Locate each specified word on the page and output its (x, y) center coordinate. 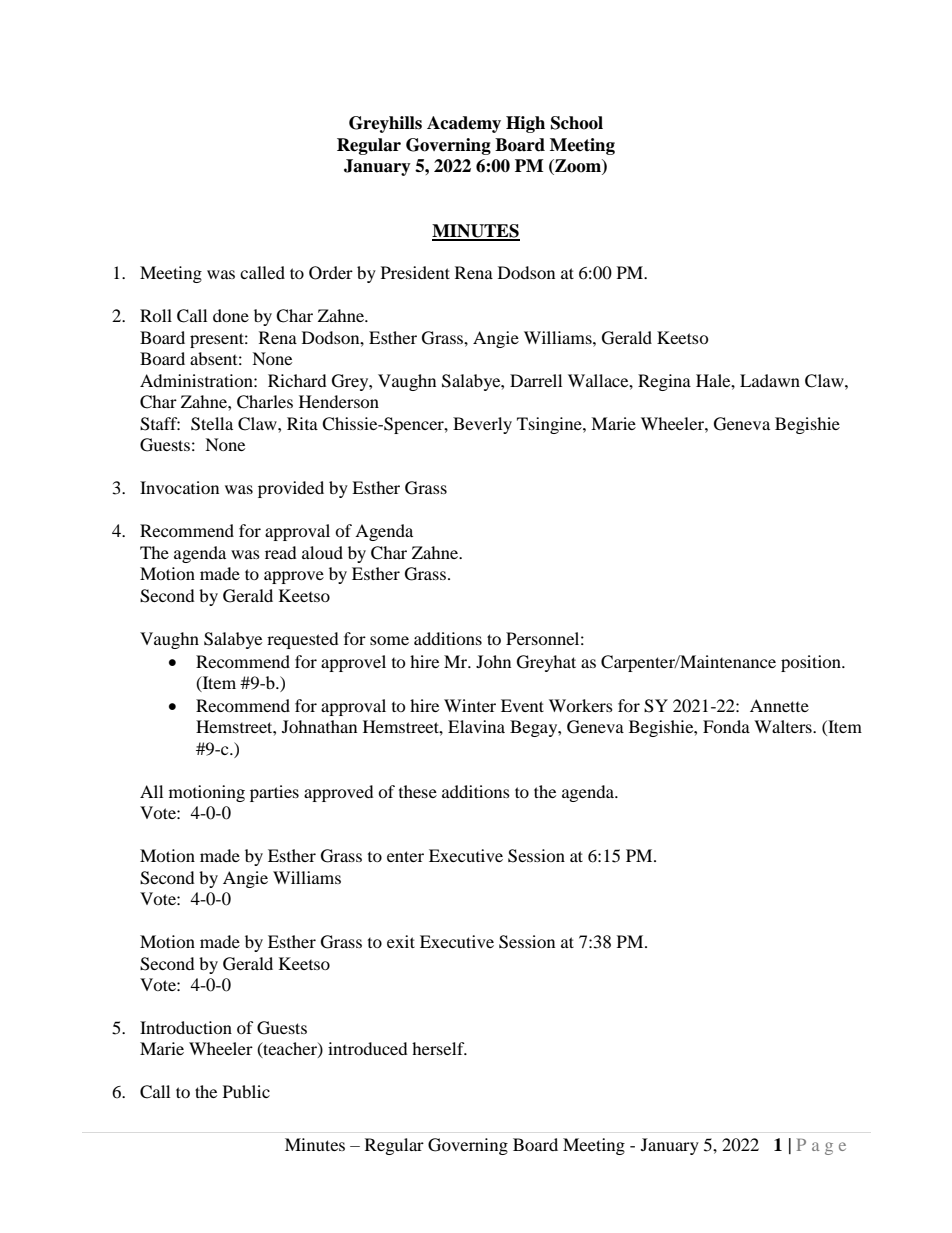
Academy (464, 124)
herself (439, 1048)
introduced (368, 1048)
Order (331, 273)
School (577, 123)
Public (246, 1091)
